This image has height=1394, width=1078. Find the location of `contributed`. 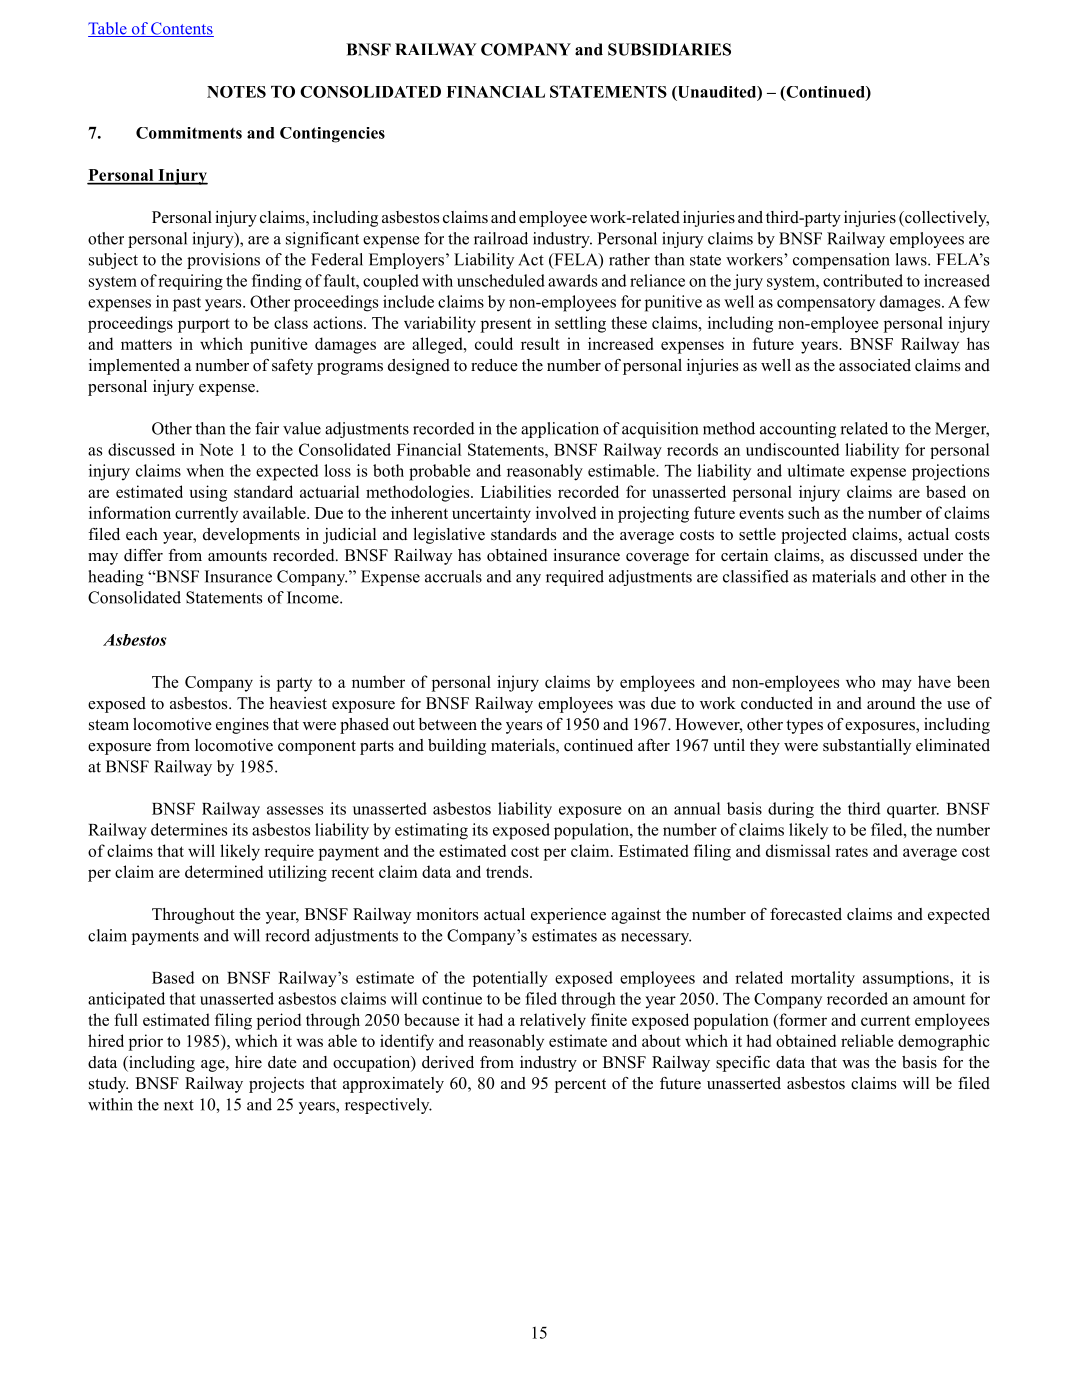

contributed is located at coordinates (863, 280).
